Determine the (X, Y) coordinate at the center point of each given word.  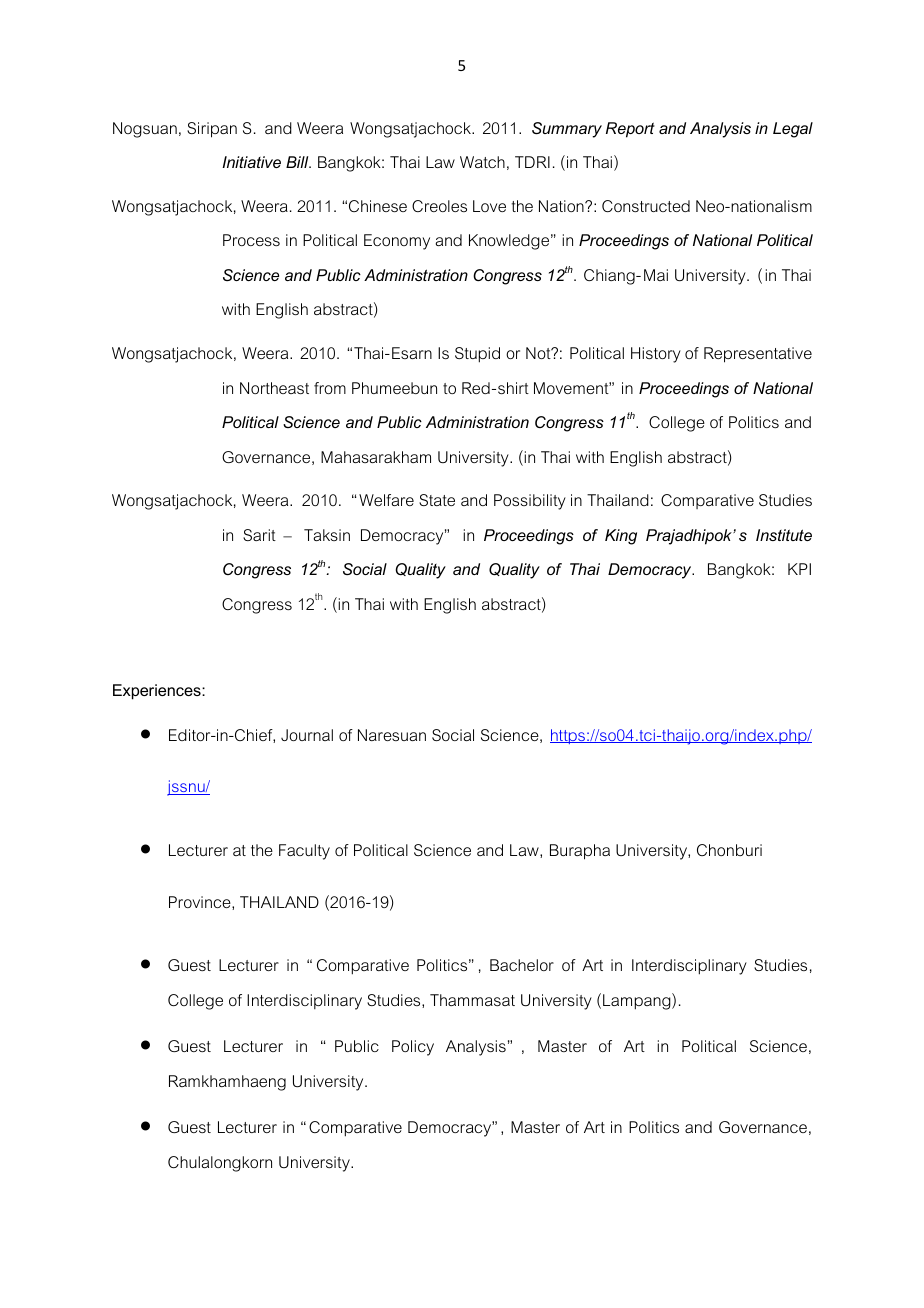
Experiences (158, 692)
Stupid (477, 355)
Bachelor (522, 965)
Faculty (304, 852)
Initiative (251, 162)
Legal (793, 130)
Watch (482, 162)
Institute (784, 535)
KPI (799, 569)
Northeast (274, 388)
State (437, 500)
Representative (758, 355)
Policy (413, 1048)
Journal (307, 735)
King (621, 537)
